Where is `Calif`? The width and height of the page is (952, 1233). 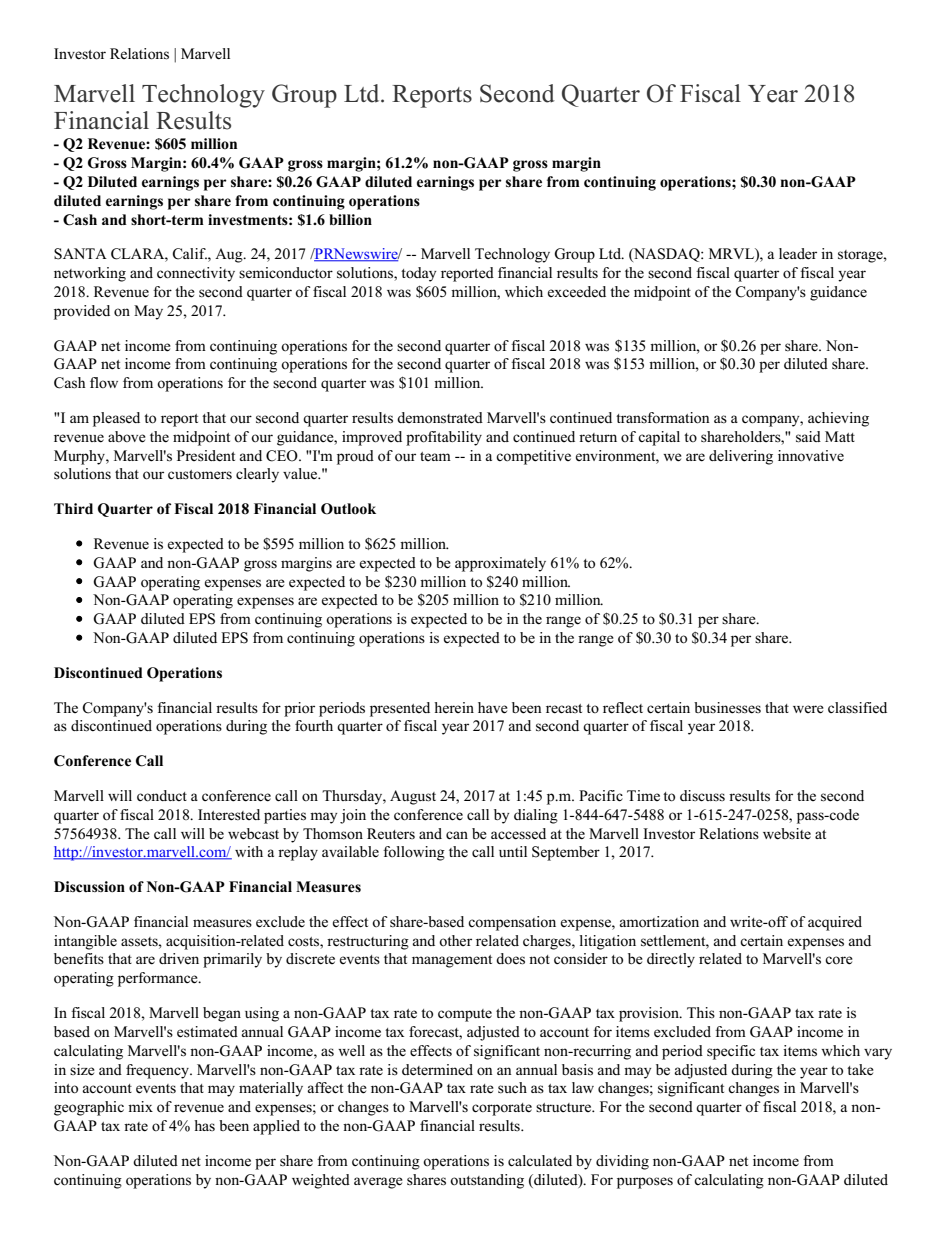
Calif is located at coordinates (190, 254).
